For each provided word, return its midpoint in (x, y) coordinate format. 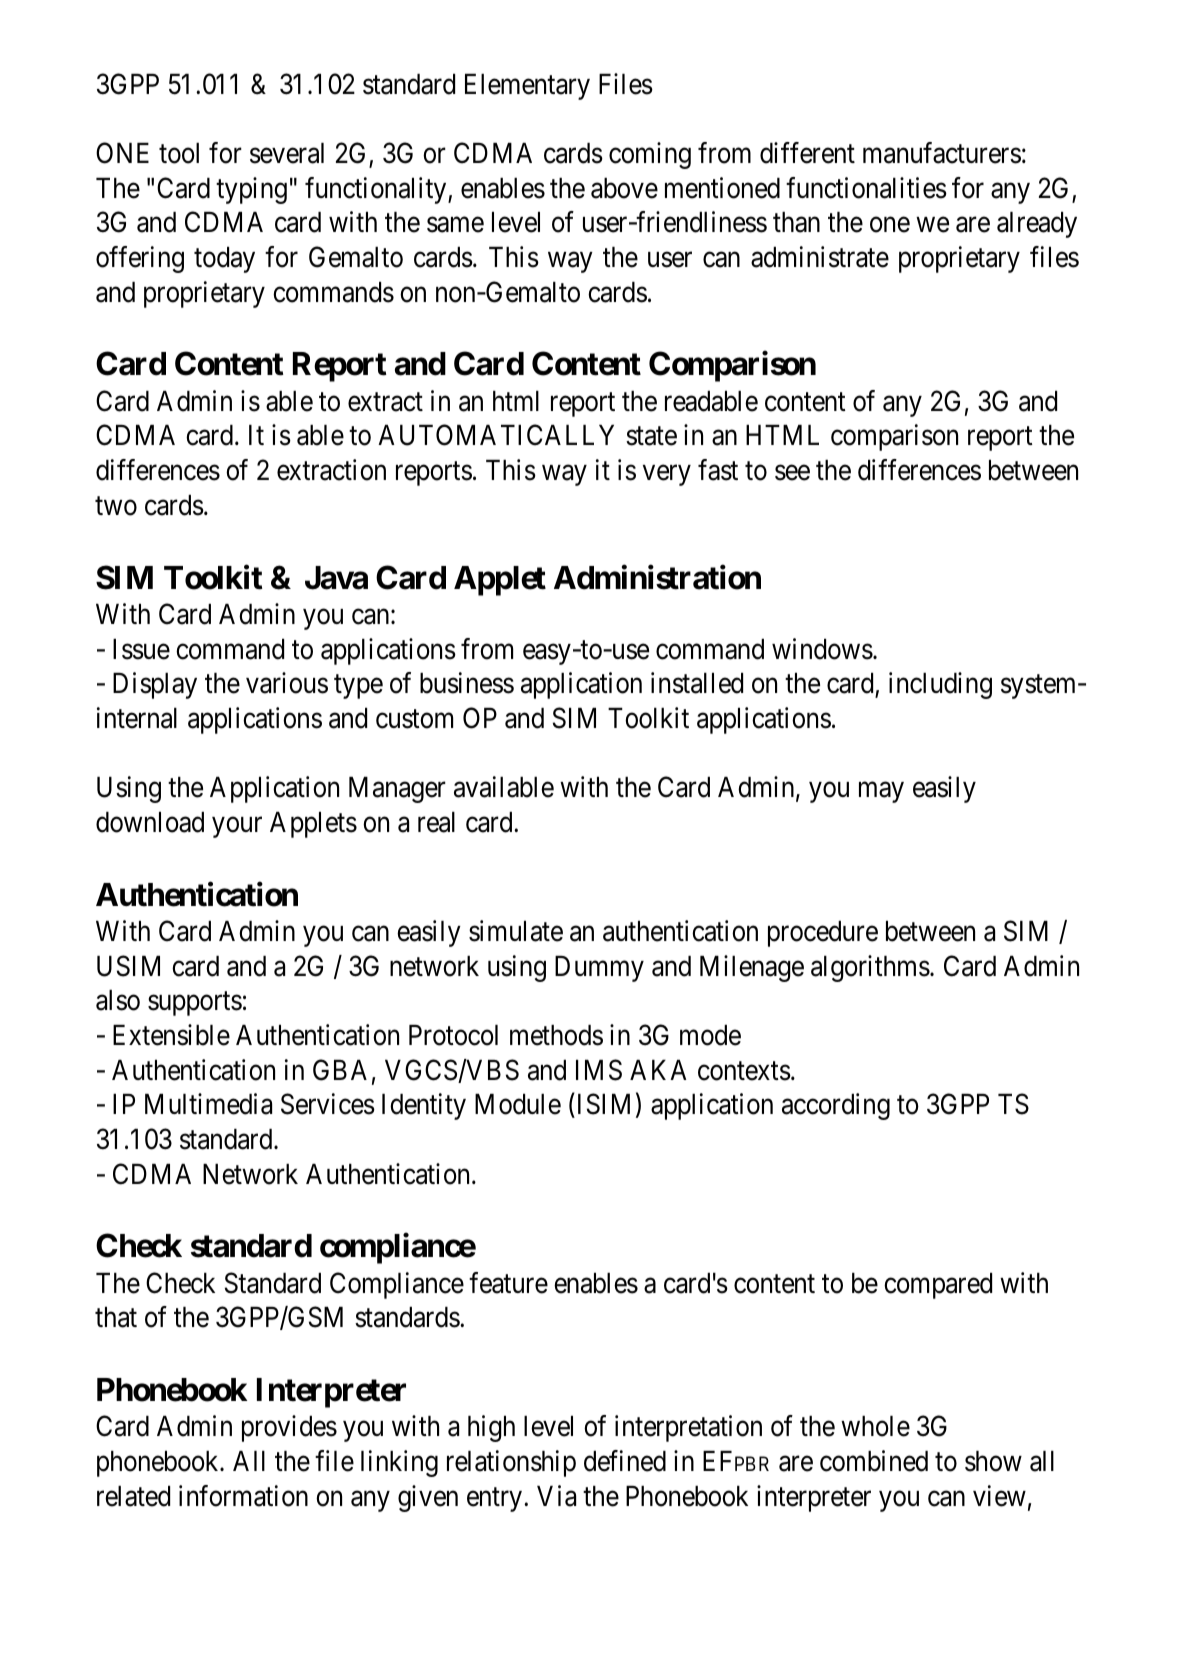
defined (625, 1461)
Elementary (527, 87)
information (243, 1496)
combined (874, 1461)
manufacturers (942, 153)
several (287, 153)
